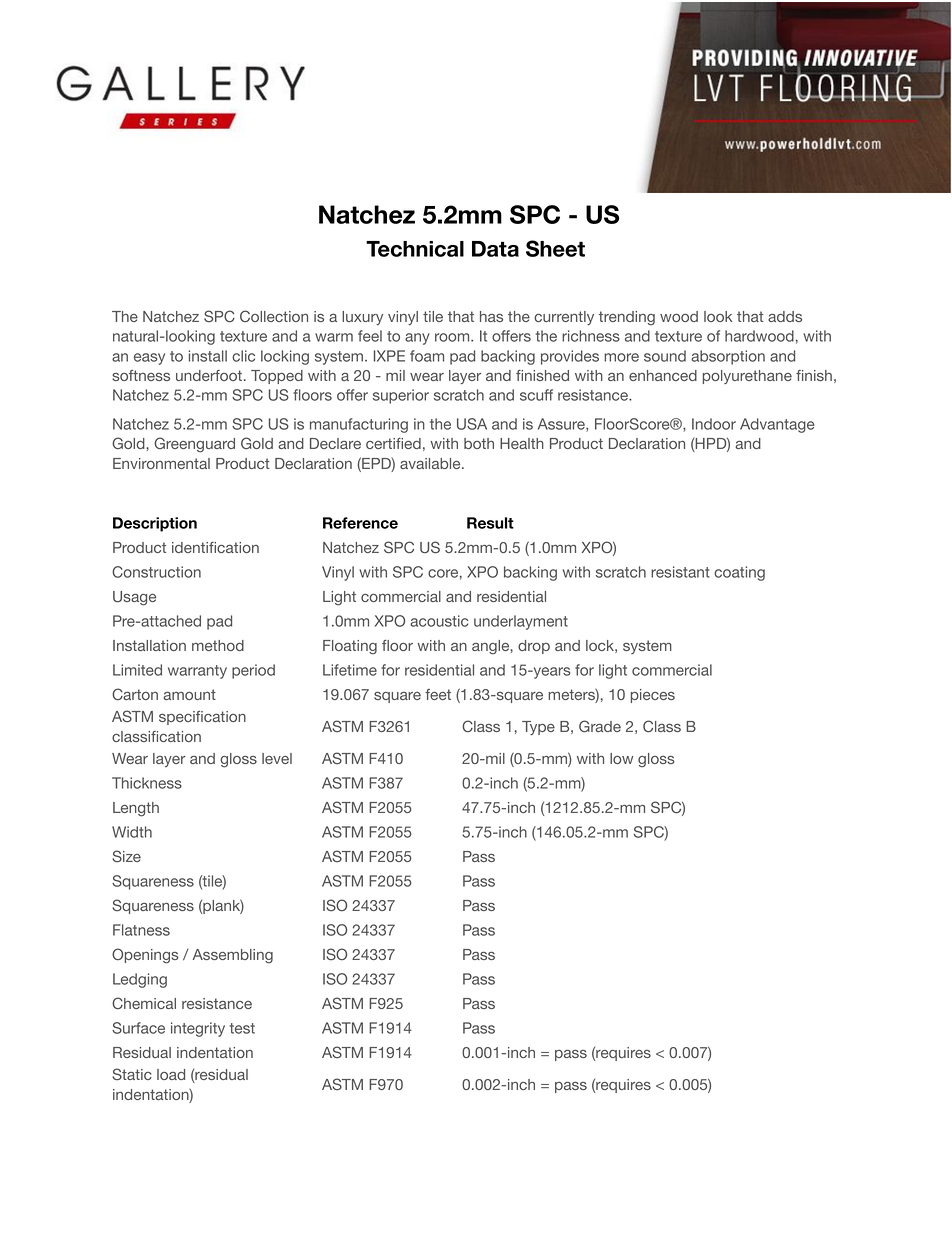 The height and width of the document is (1233, 952). I want to click on Data, so click(495, 249).
